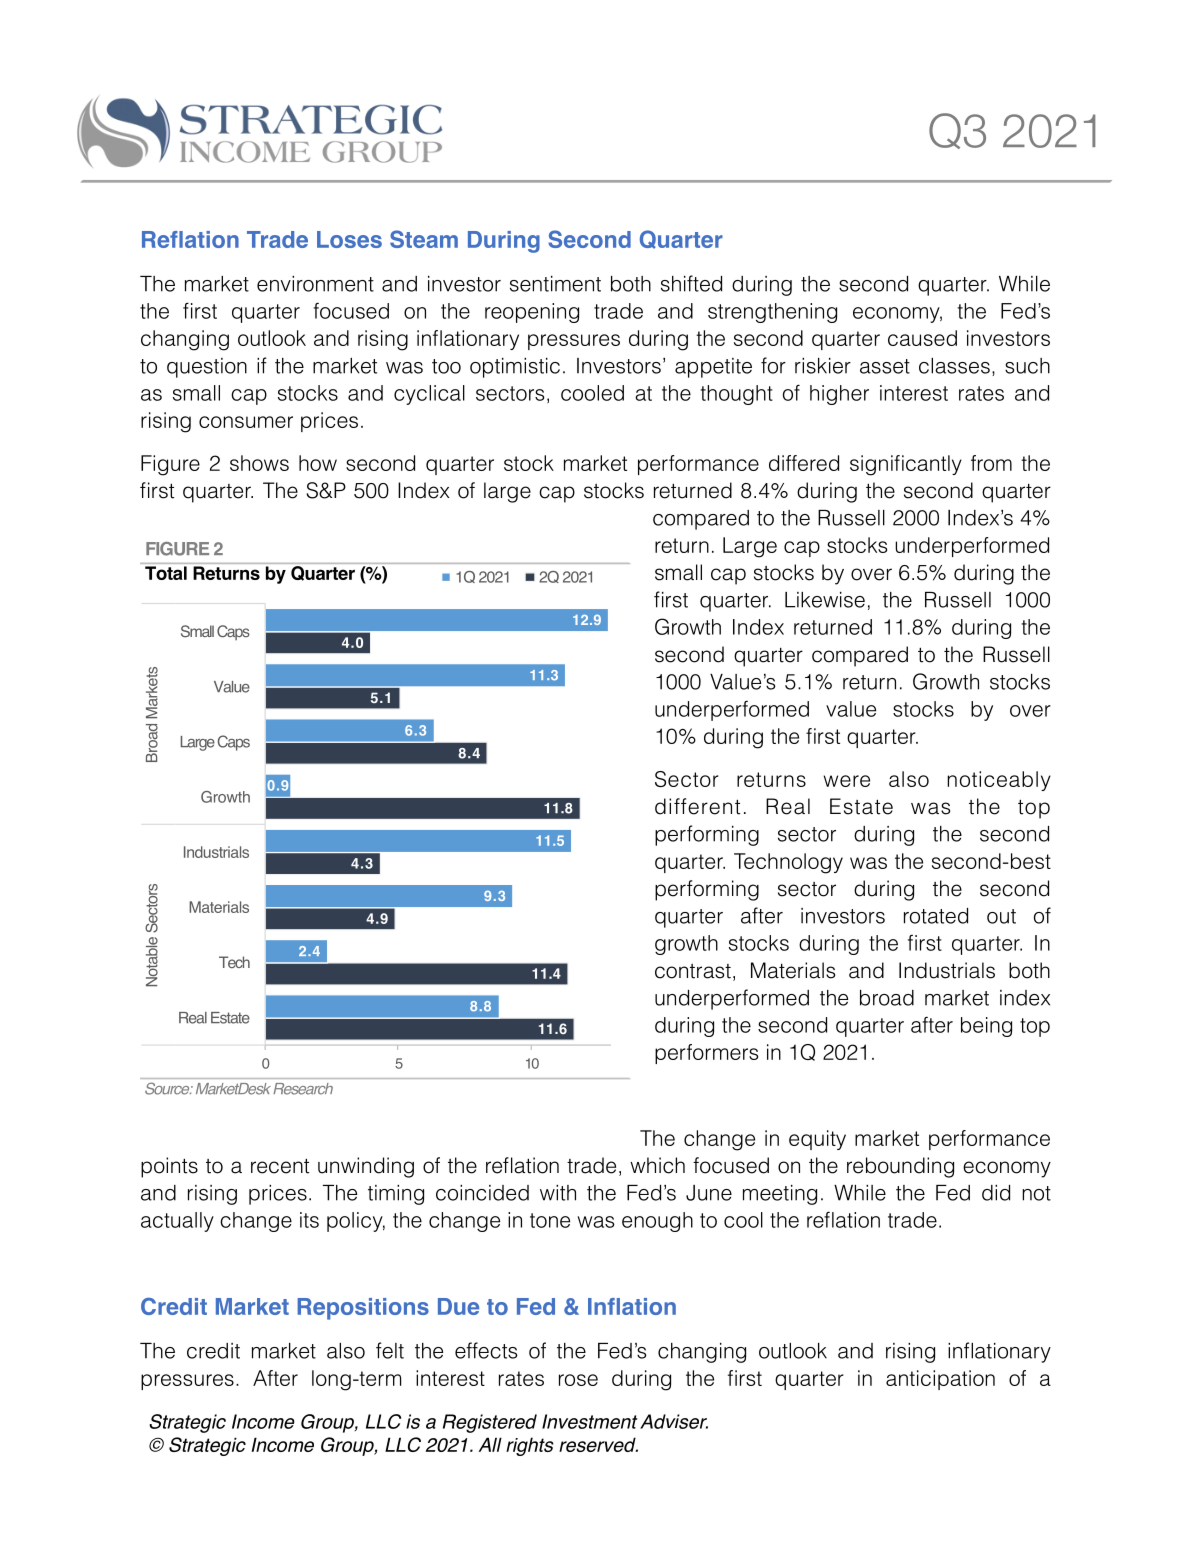  Describe the element at coordinates (280, 1166) in the screenshot. I see `recent` at that location.
